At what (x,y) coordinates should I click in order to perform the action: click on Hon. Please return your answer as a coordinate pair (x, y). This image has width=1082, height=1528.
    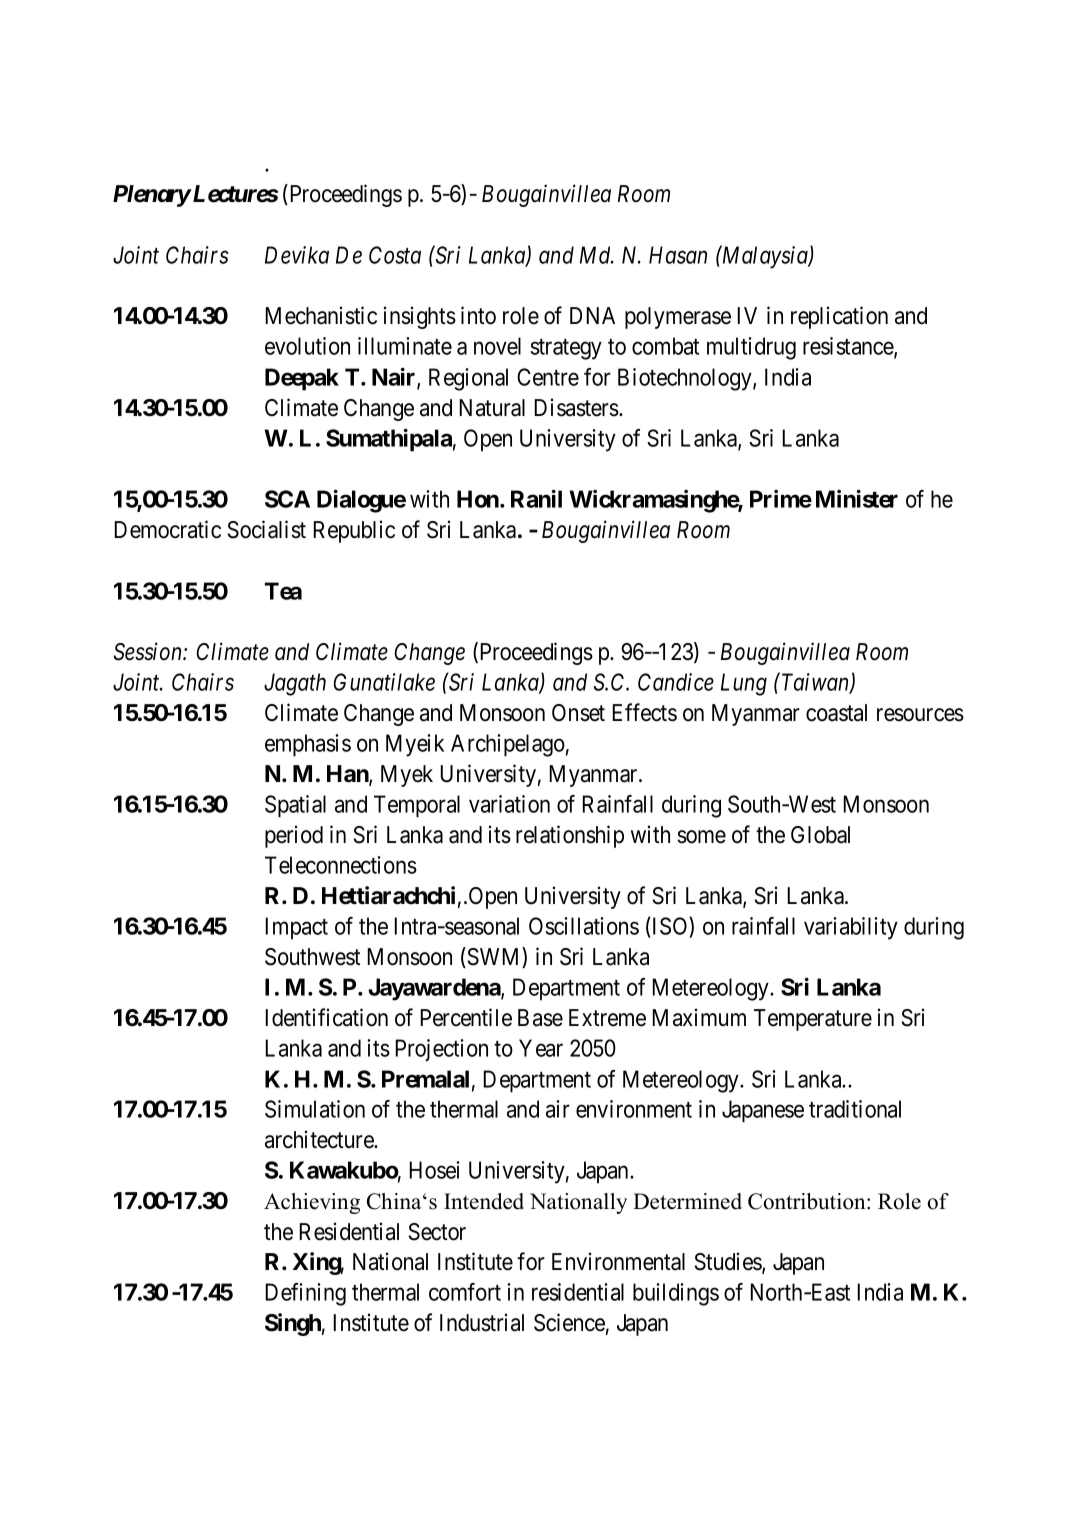
    Looking at the image, I should click on (479, 499).
